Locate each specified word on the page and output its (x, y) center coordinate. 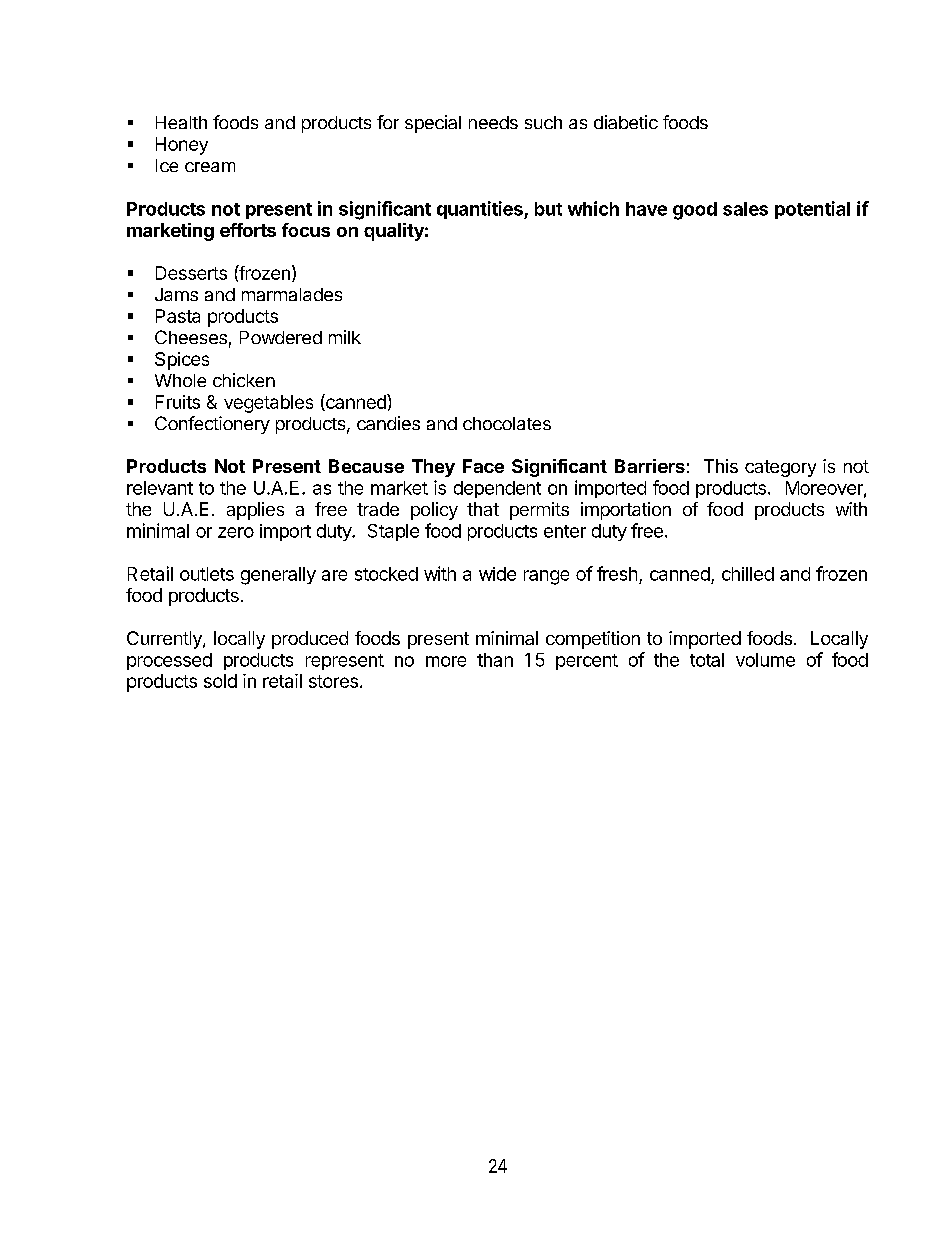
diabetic (626, 122)
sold (220, 681)
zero (236, 532)
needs (493, 122)
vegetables (268, 404)
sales (745, 209)
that (483, 509)
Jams (176, 294)
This (721, 466)
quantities (481, 210)
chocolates (507, 423)
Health (181, 122)
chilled (748, 574)
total (707, 660)
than (495, 660)
